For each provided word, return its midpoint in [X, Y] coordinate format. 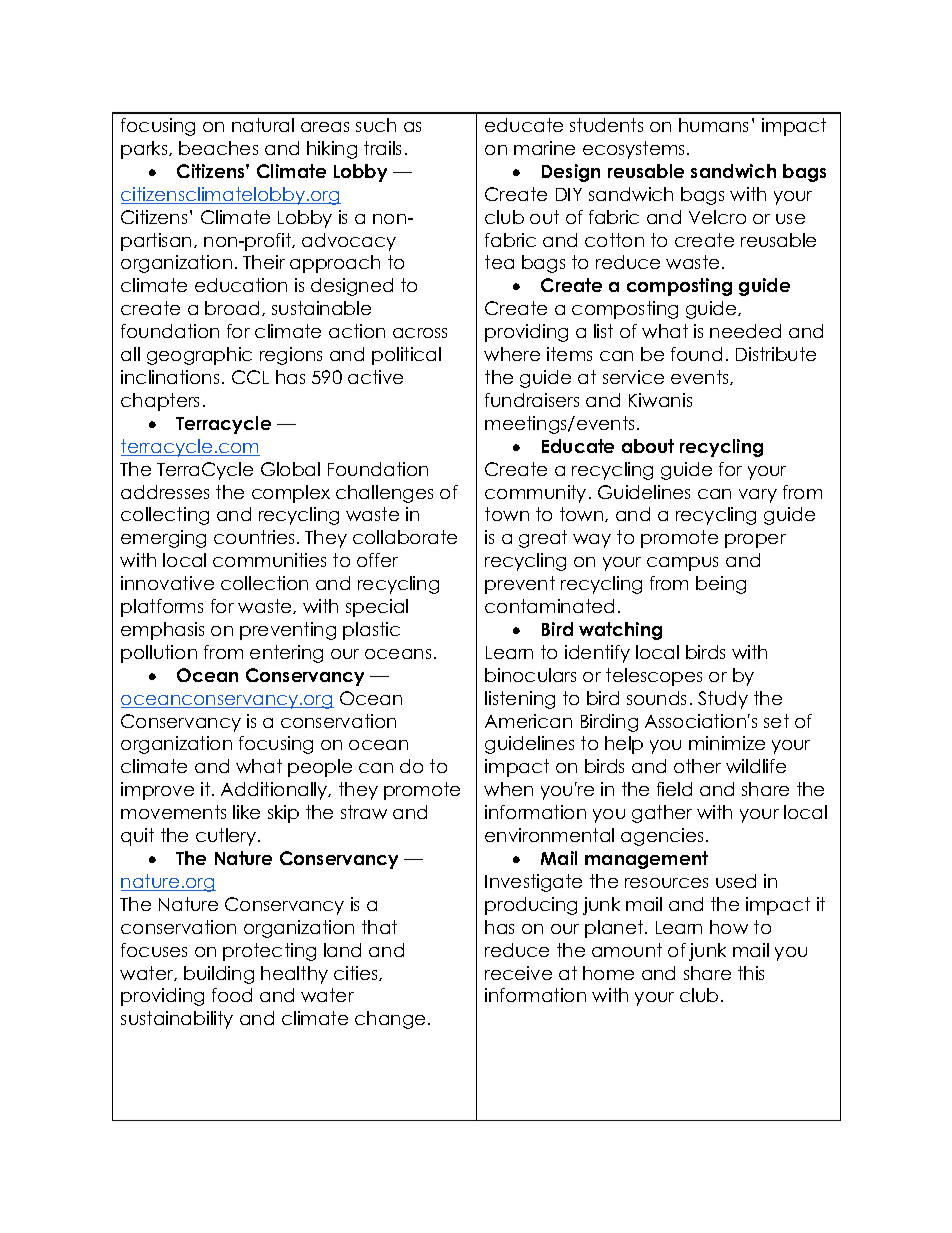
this [751, 973]
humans [713, 125]
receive [518, 973]
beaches [218, 148]
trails [382, 148]
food [232, 995]
